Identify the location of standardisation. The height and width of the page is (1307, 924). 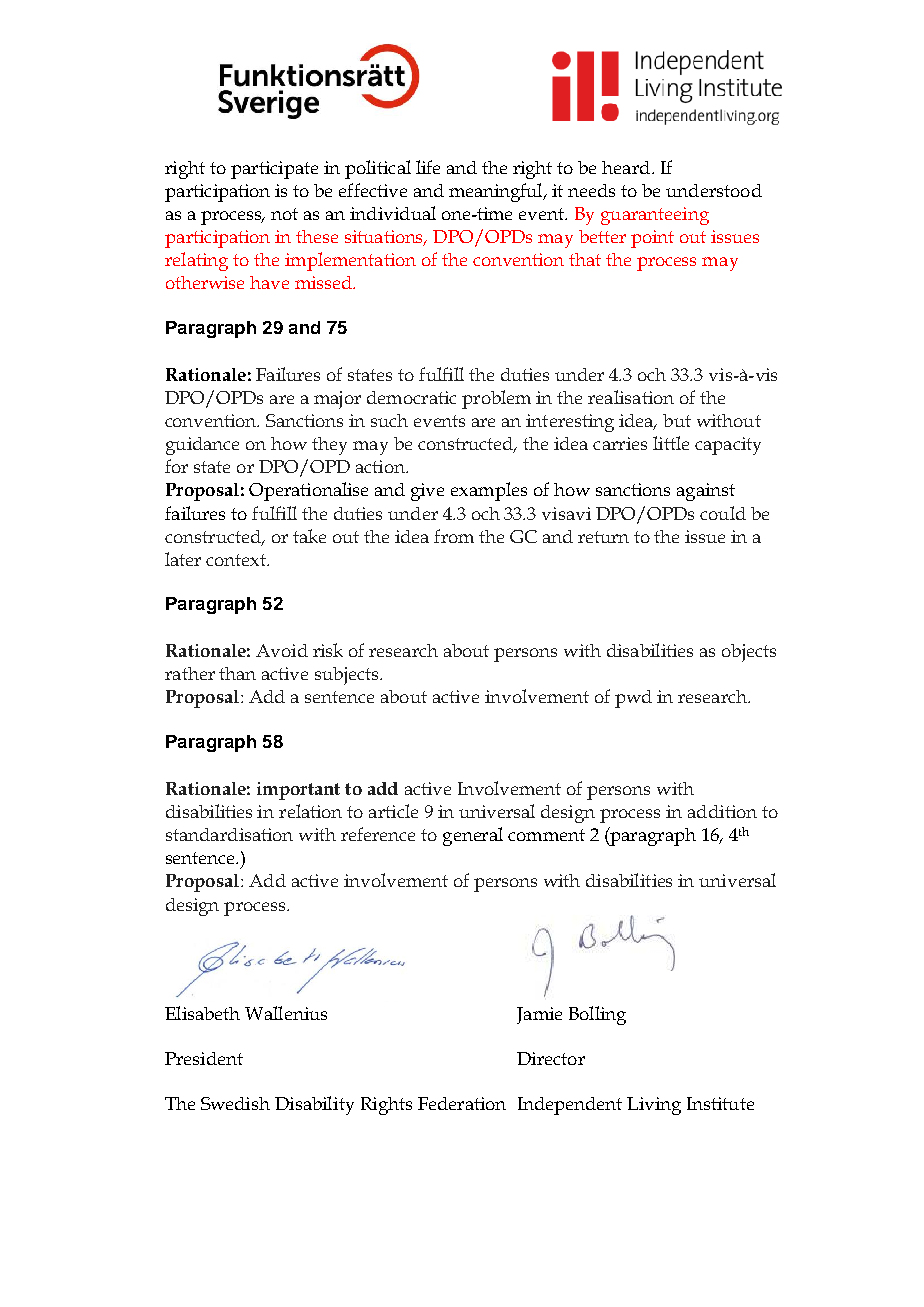
(229, 834).
